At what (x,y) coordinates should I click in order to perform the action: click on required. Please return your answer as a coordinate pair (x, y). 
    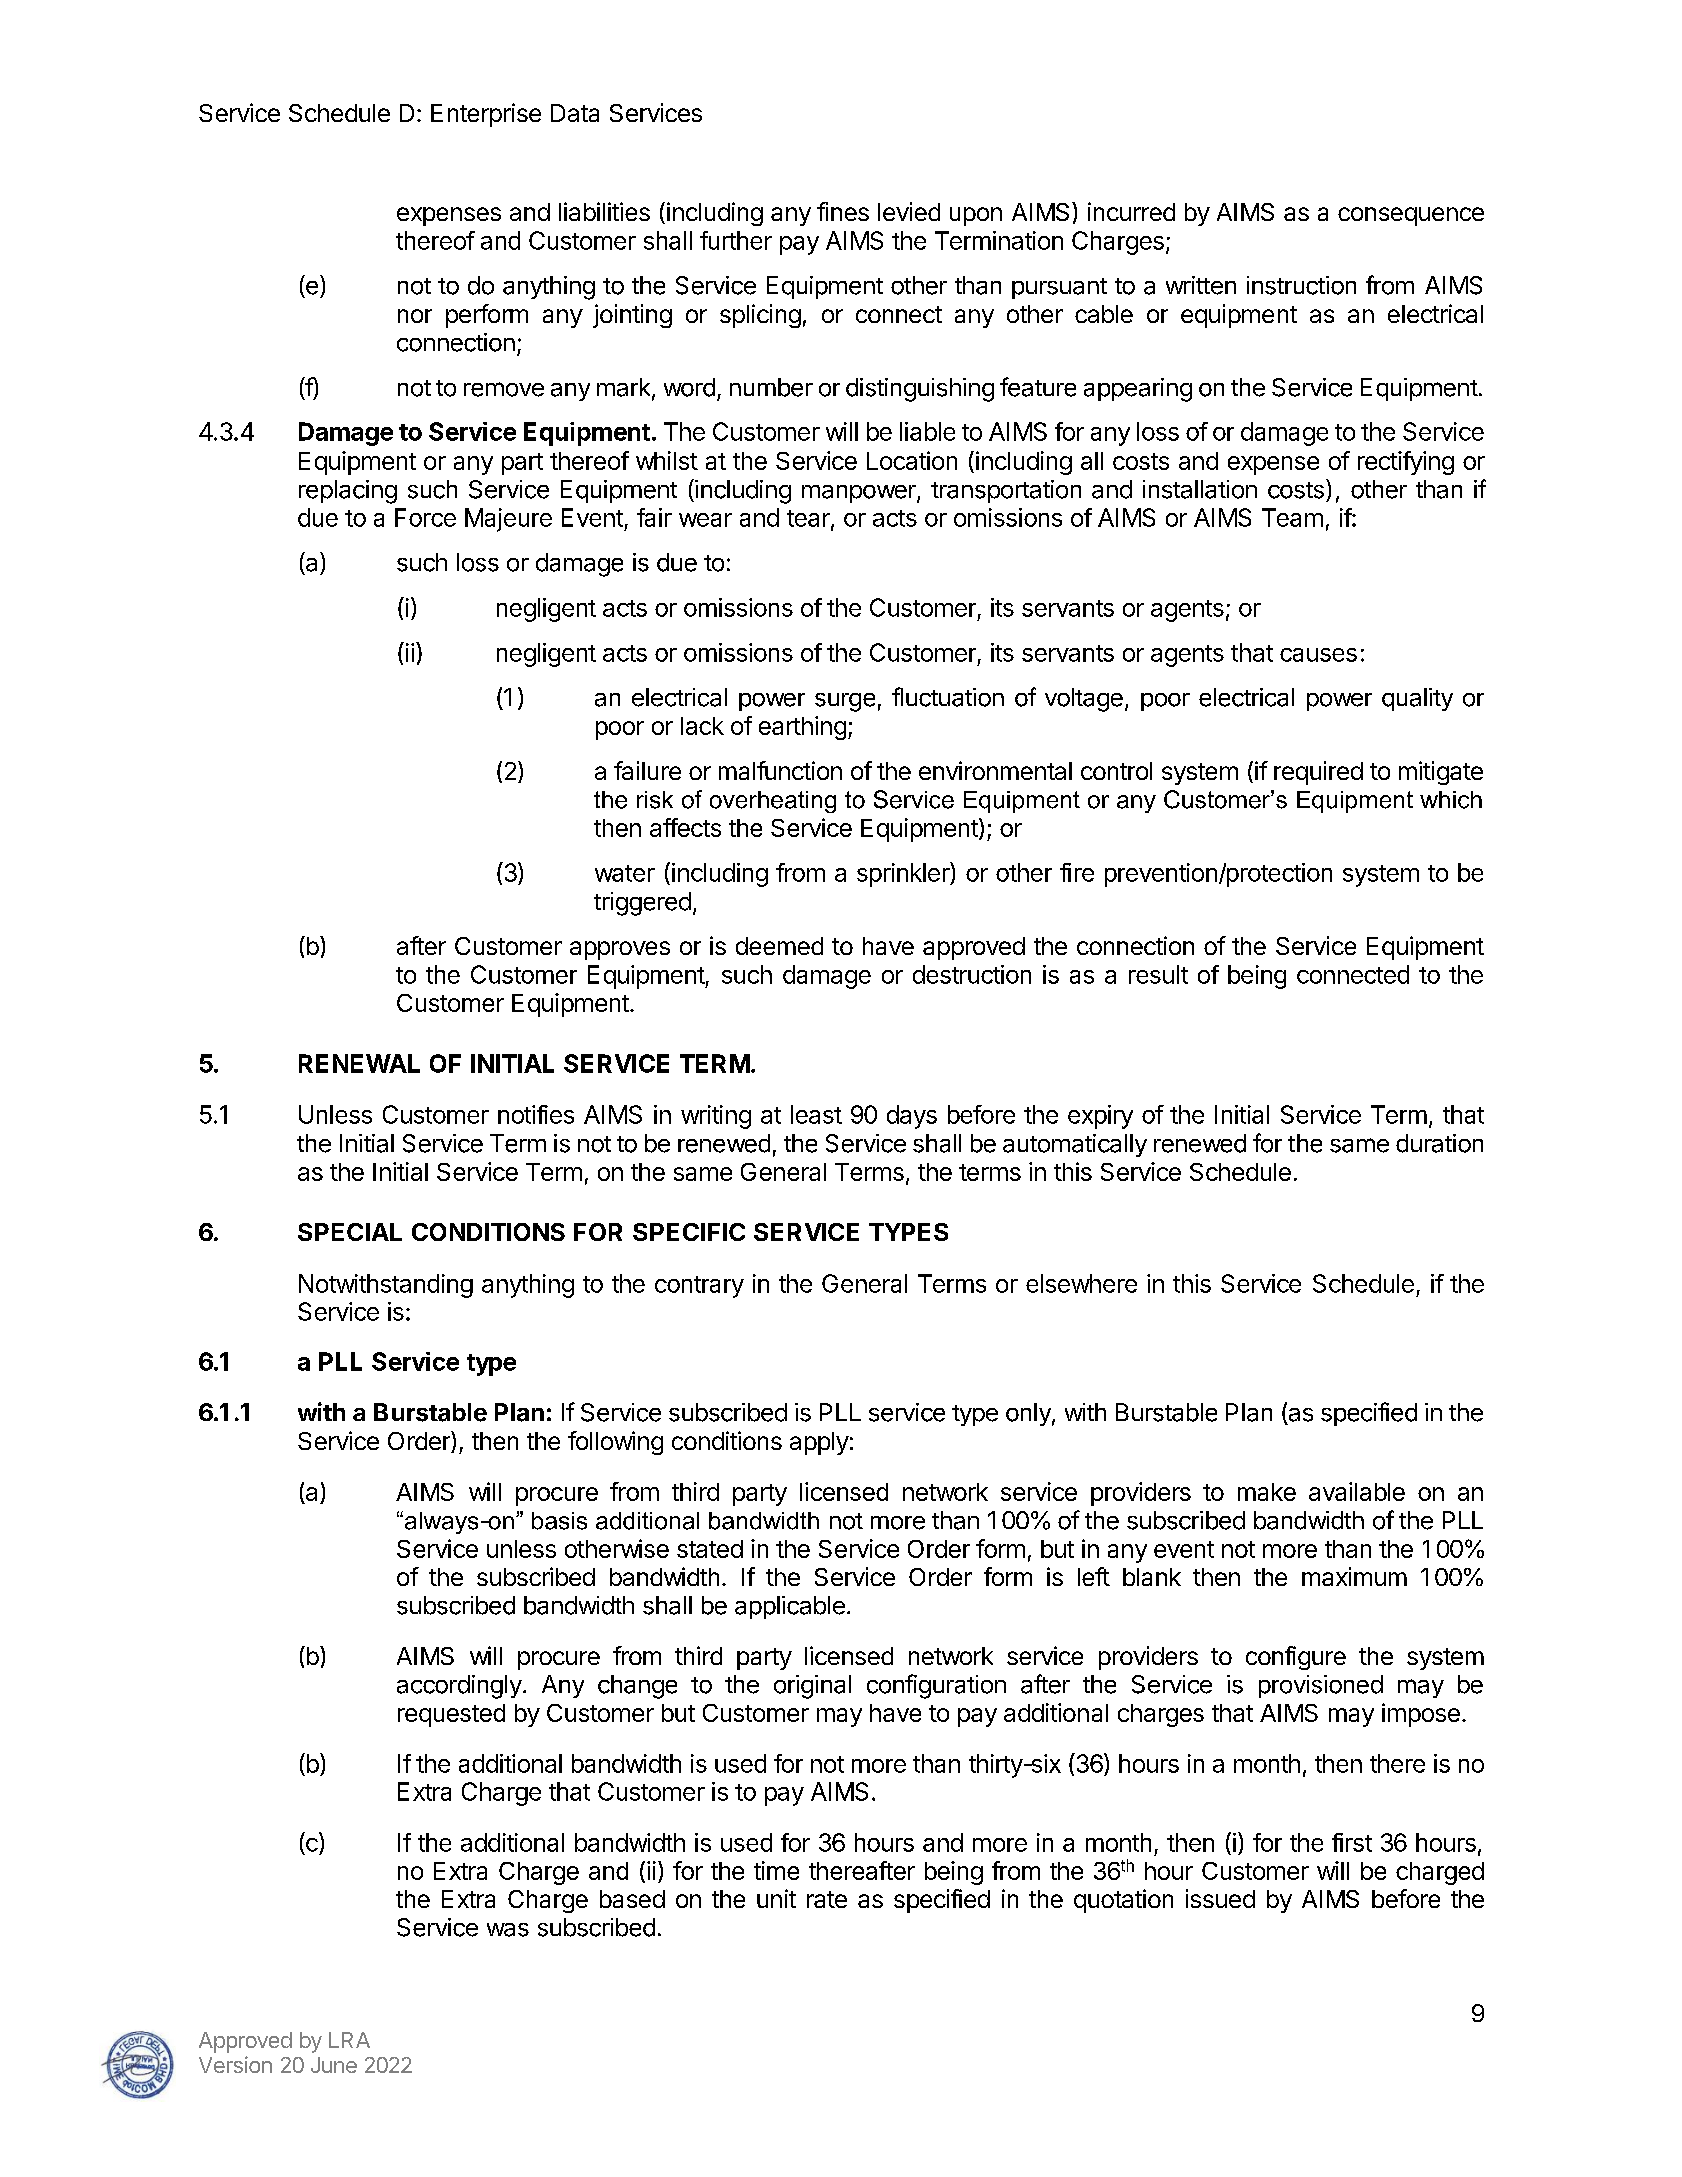
    Looking at the image, I should click on (1318, 773).
